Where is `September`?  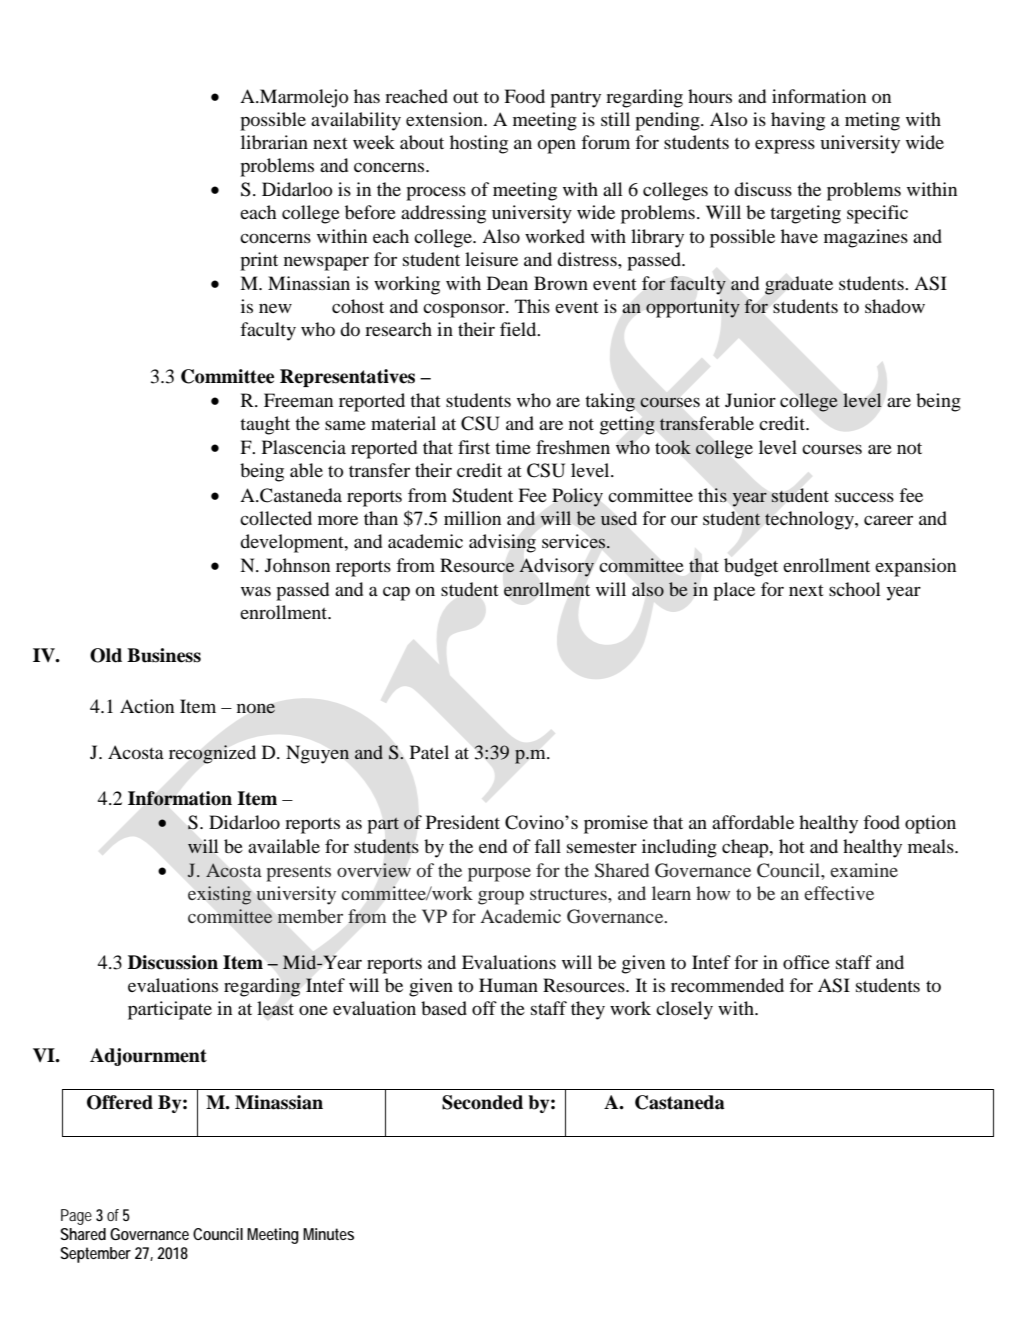
September is located at coordinates (96, 1255).
